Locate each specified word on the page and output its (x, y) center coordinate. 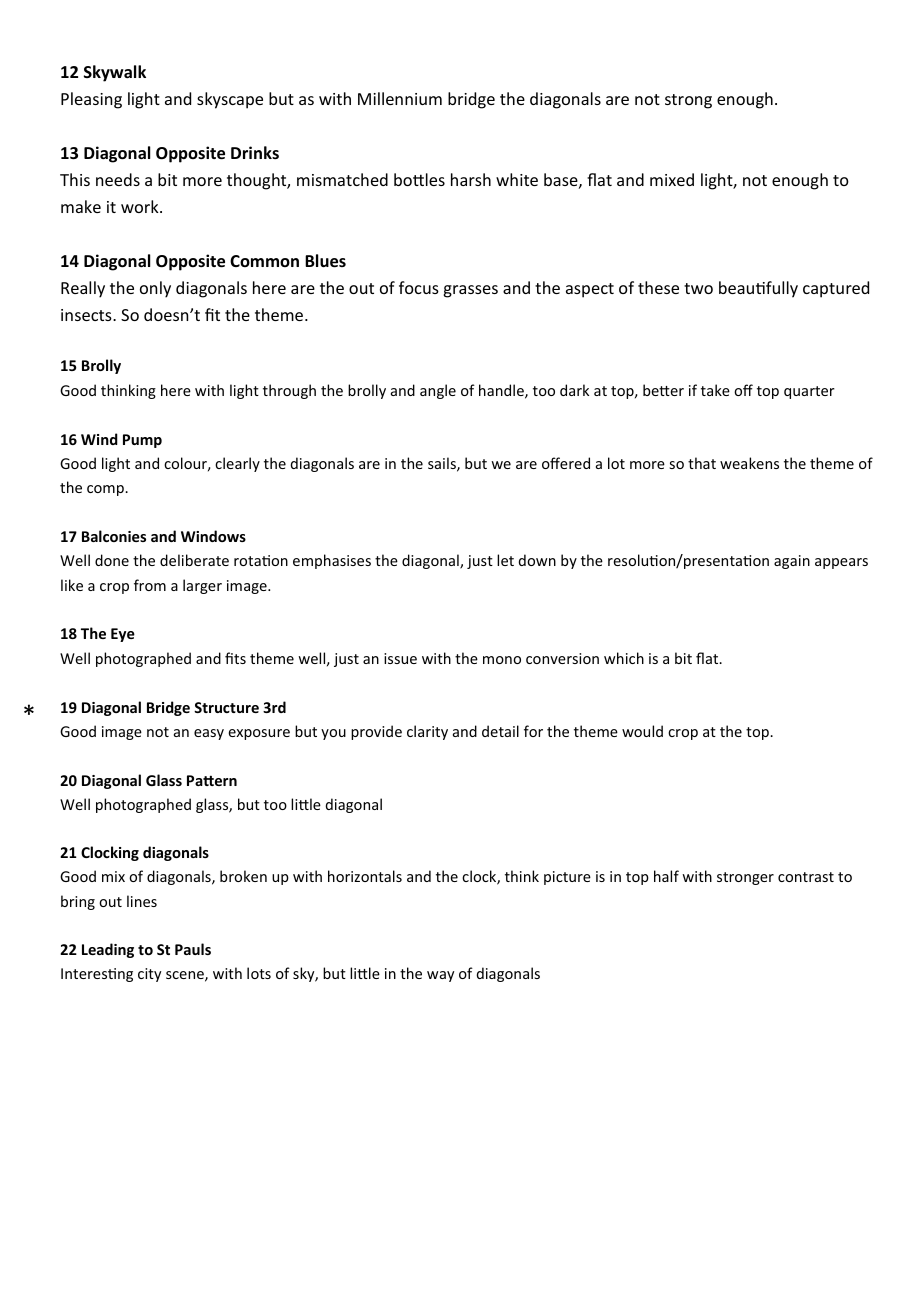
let (505, 560)
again (792, 562)
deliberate (194, 560)
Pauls (193, 949)
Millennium (400, 98)
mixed (672, 179)
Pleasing (91, 100)
